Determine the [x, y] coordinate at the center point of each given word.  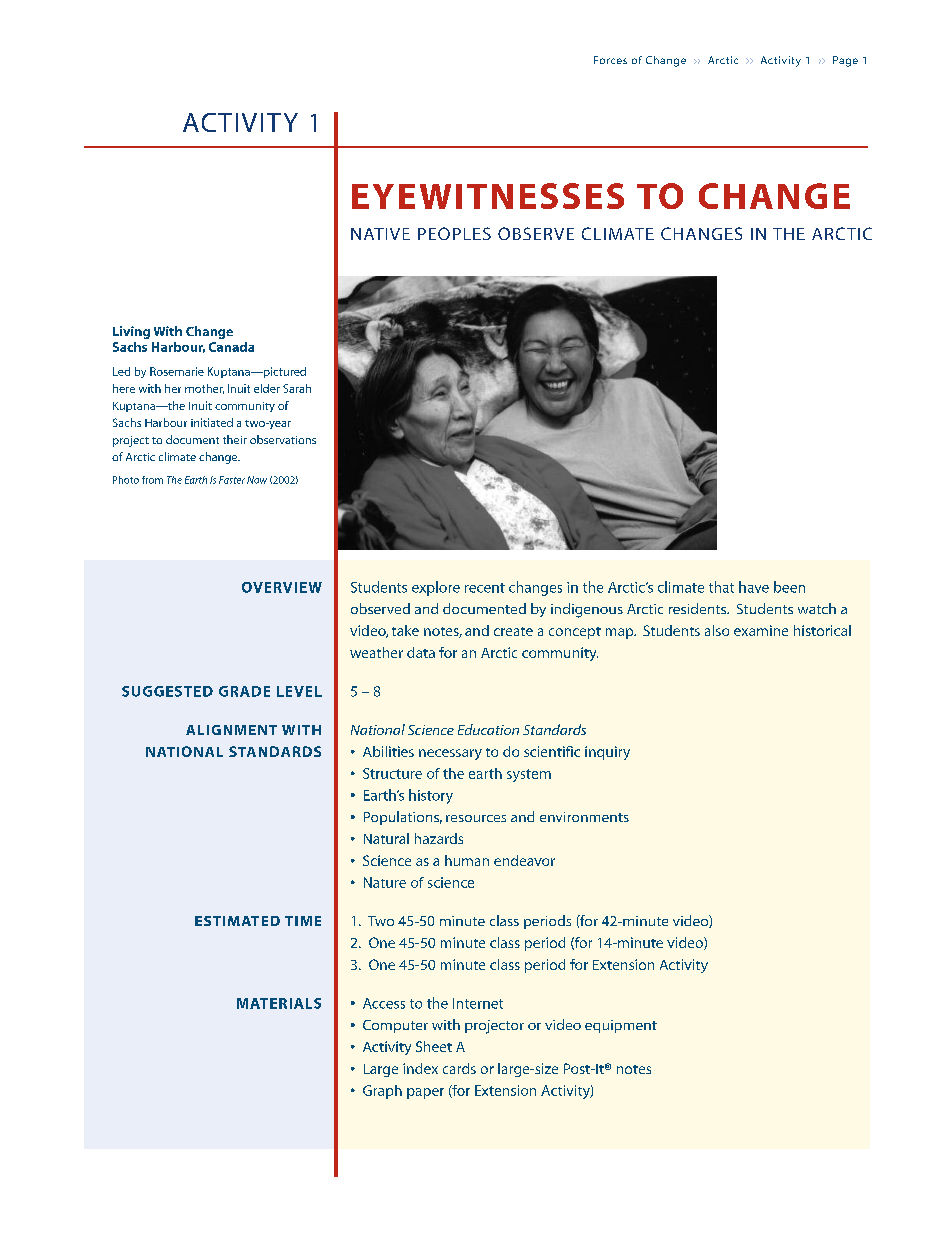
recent [485, 588]
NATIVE [380, 234]
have [754, 587]
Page [845, 61]
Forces [610, 60]
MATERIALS [279, 1003]
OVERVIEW [282, 587]
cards [459, 1068]
